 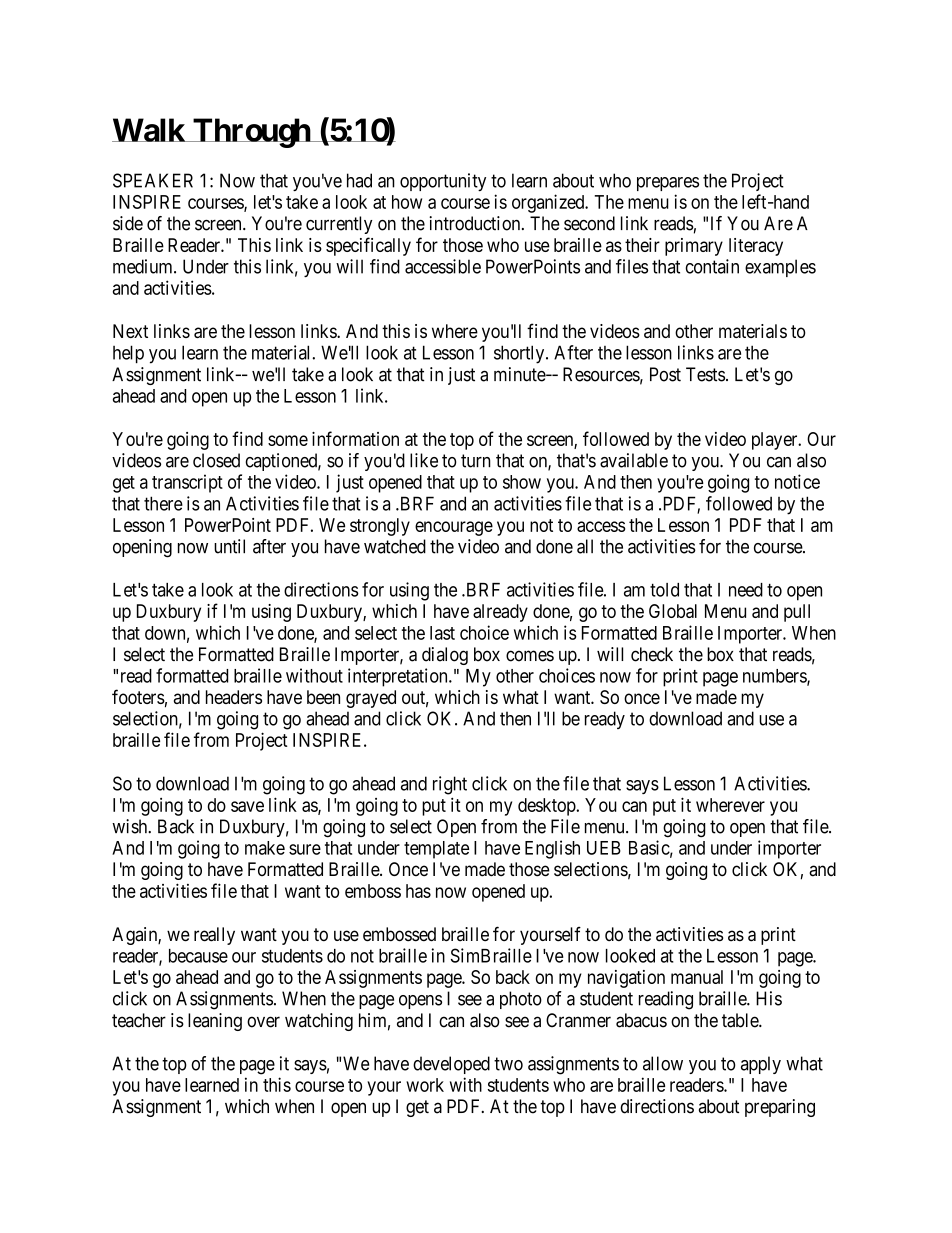 I want to click on Global, so click(x=673, y=611).
